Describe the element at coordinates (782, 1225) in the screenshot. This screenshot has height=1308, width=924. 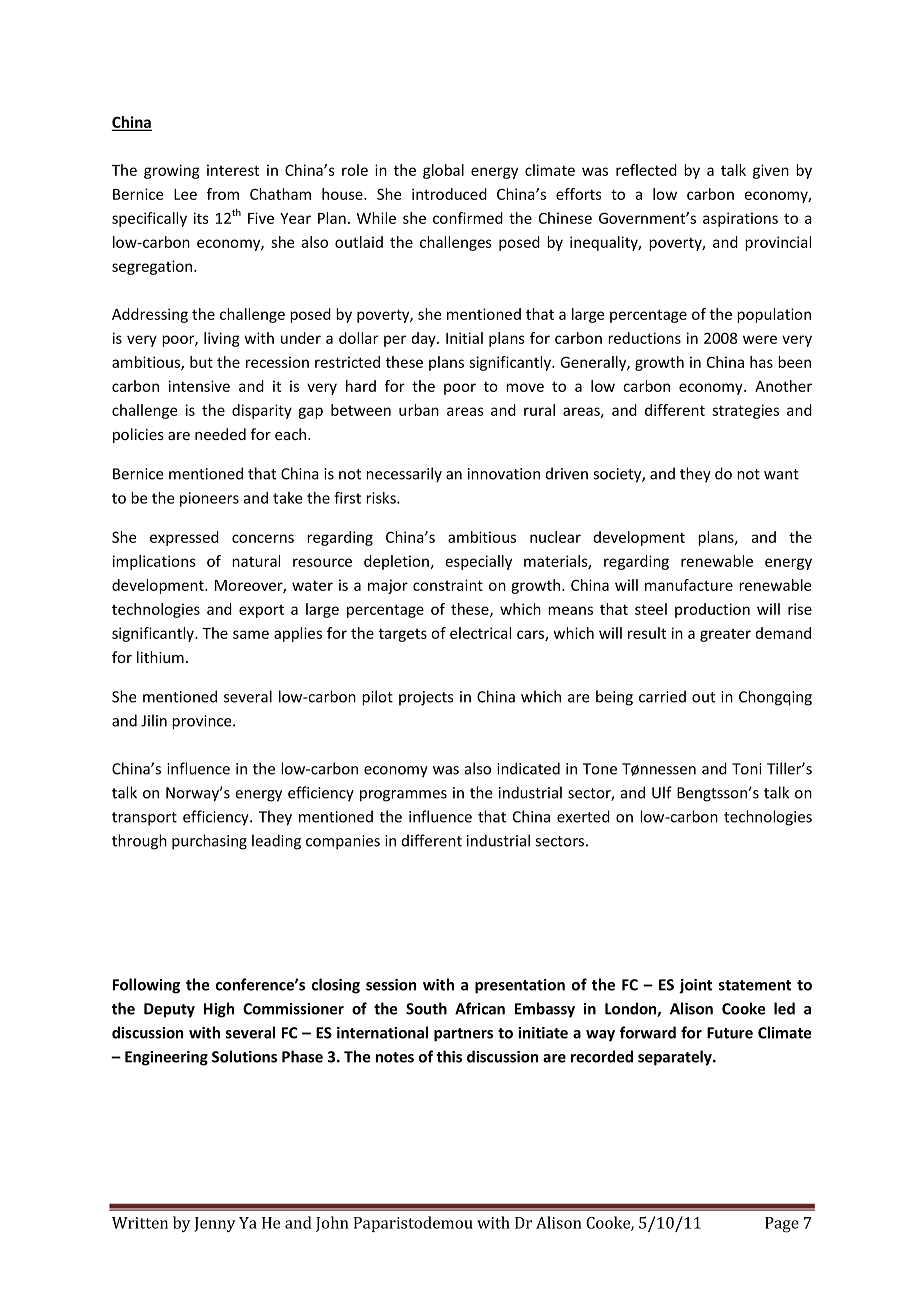
I see `Page` at that location.
